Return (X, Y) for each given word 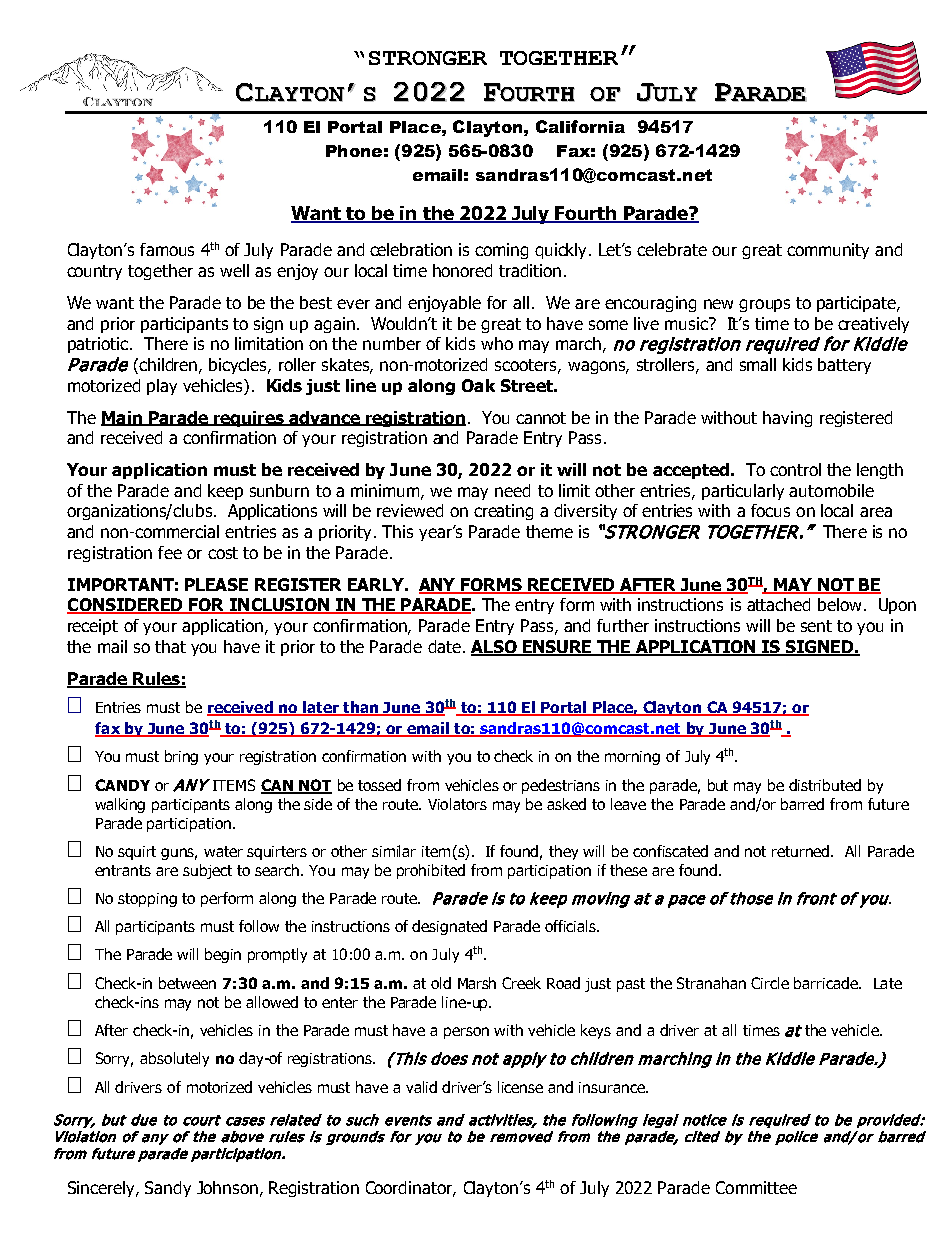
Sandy (168, 1189)
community (828, 251)
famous (167, 249)
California (580, 126)
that (170, 646)
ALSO (495, 647)
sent (816, 626)
